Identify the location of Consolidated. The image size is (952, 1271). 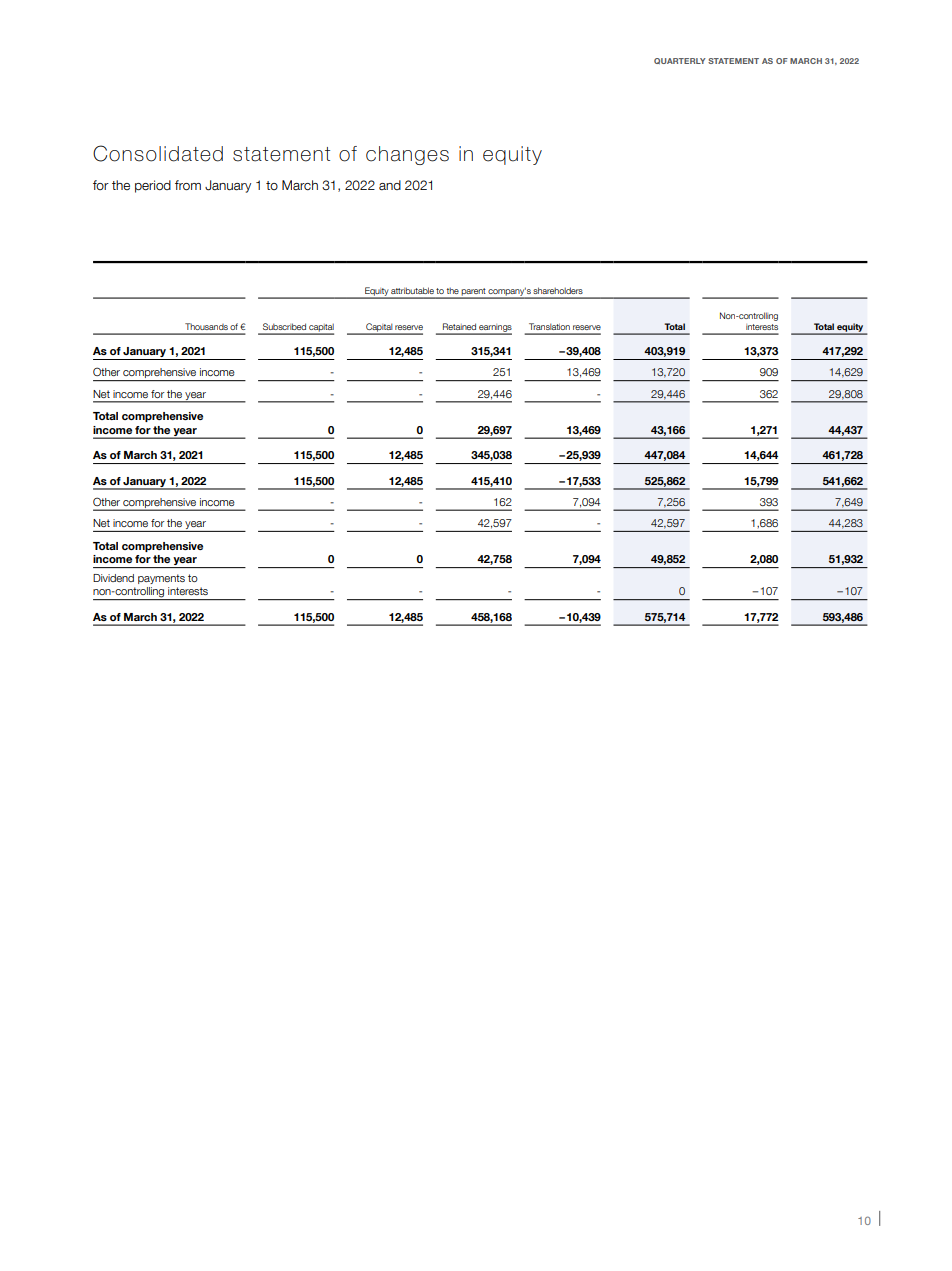
(158, 153).
